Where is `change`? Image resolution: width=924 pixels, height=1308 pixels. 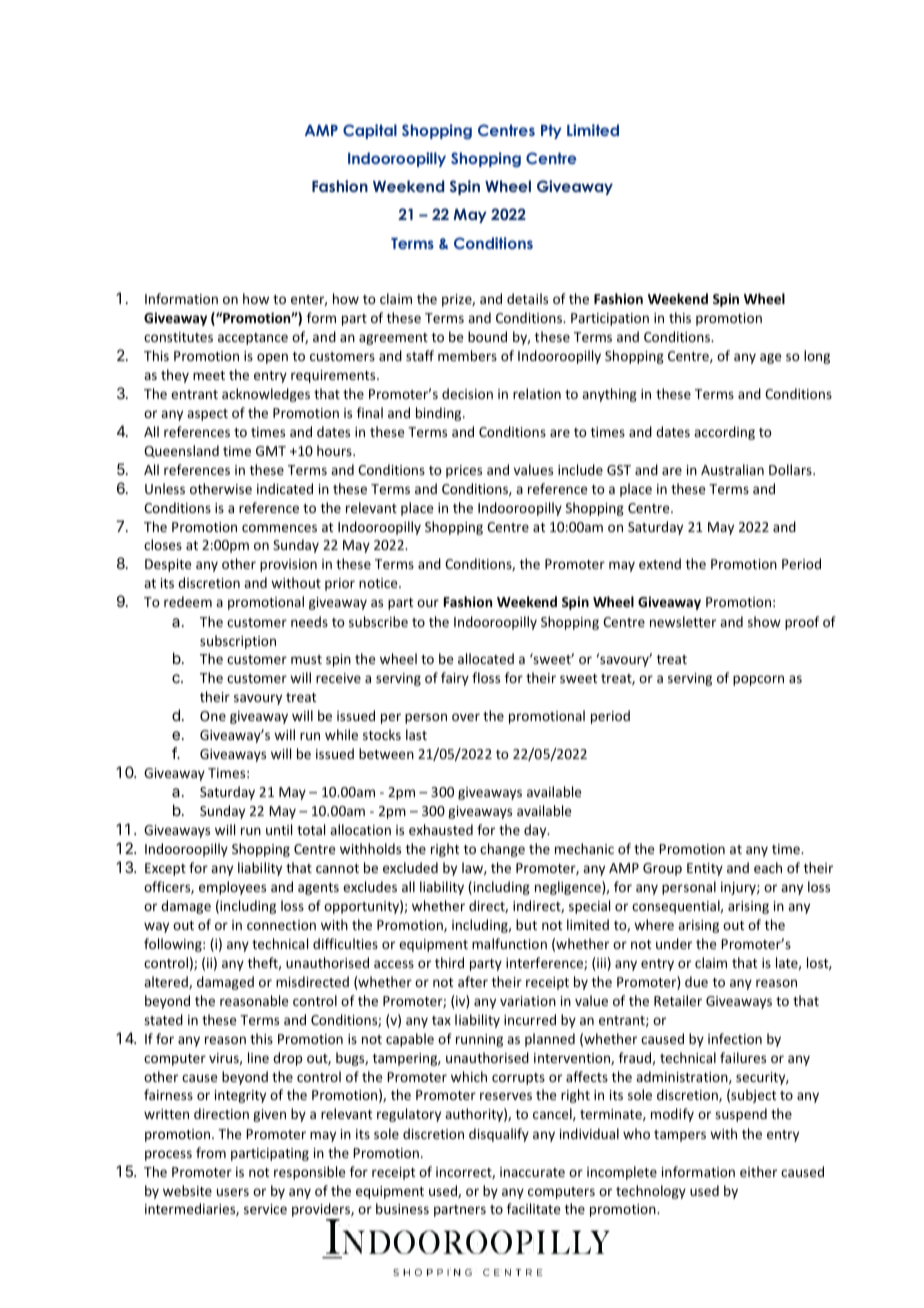 change is located at coordinates (502, 850).
